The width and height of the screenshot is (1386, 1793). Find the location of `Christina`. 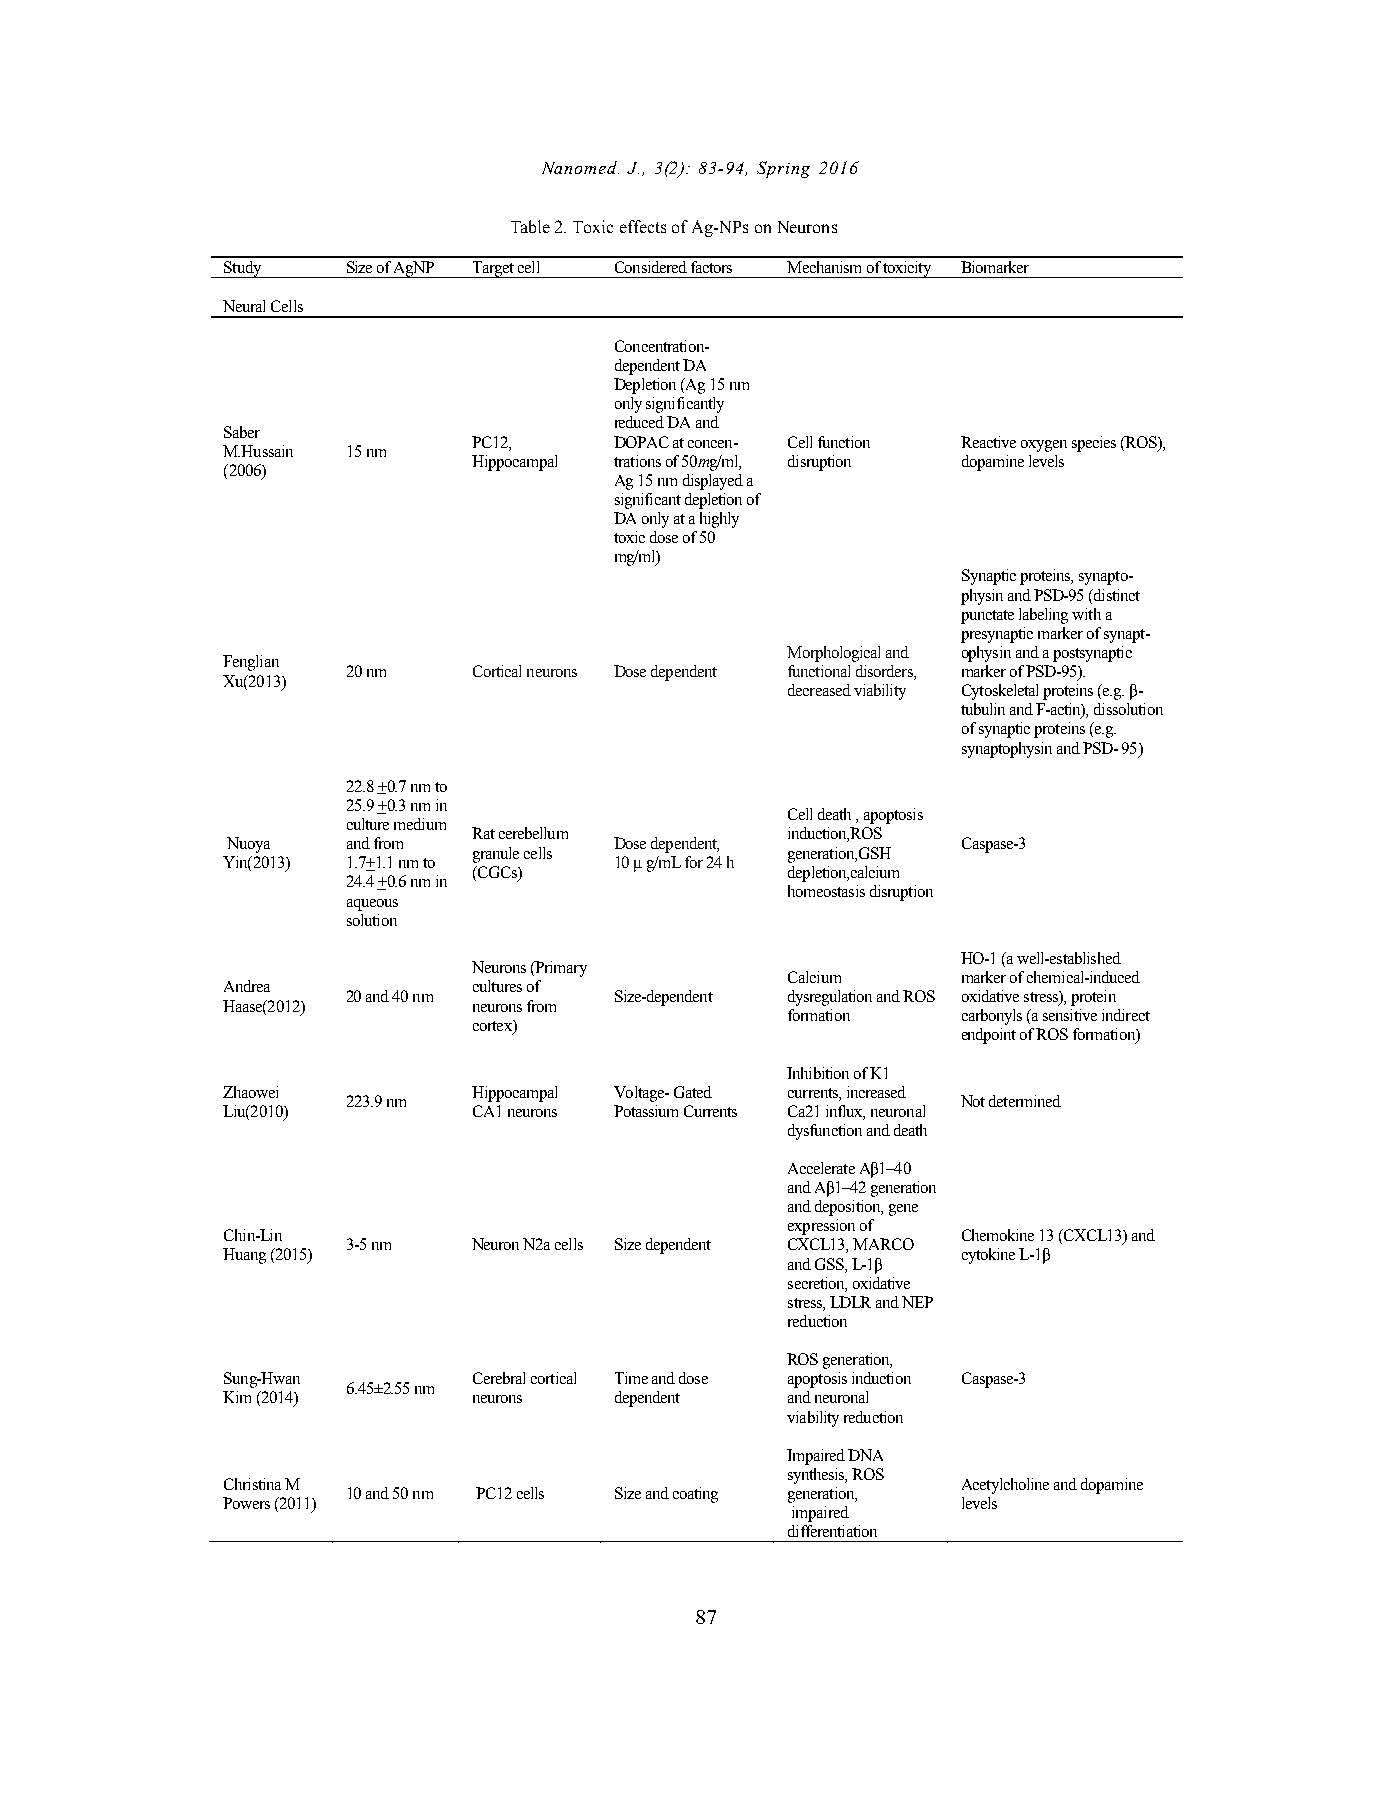

Christina is located at coordinates (252, 1484).
